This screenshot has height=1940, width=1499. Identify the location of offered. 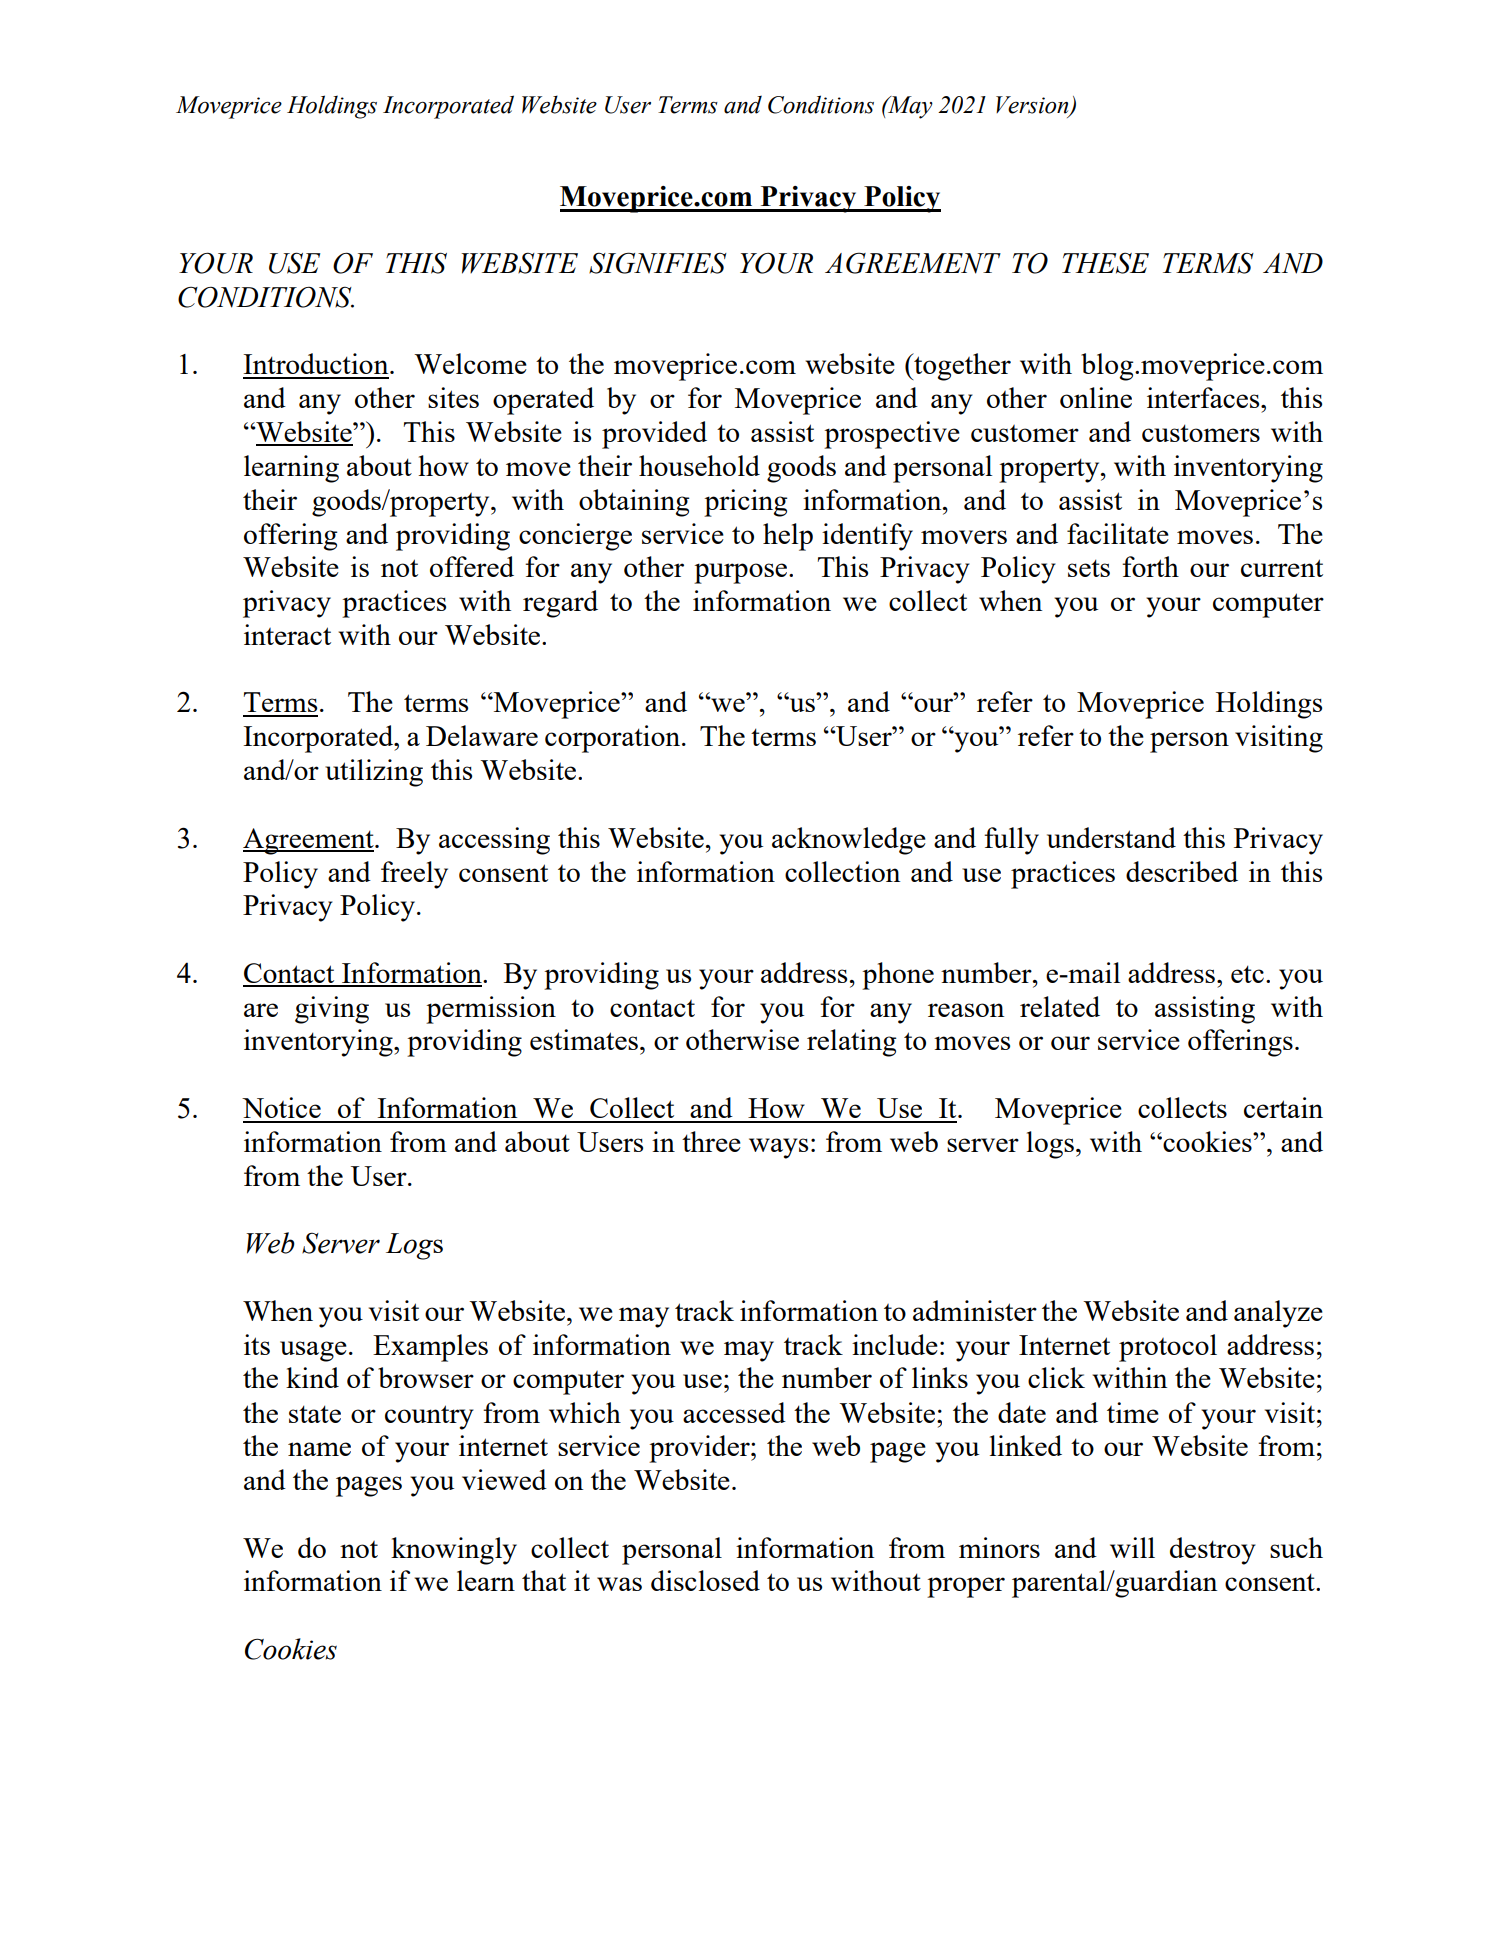
(472, 566).
